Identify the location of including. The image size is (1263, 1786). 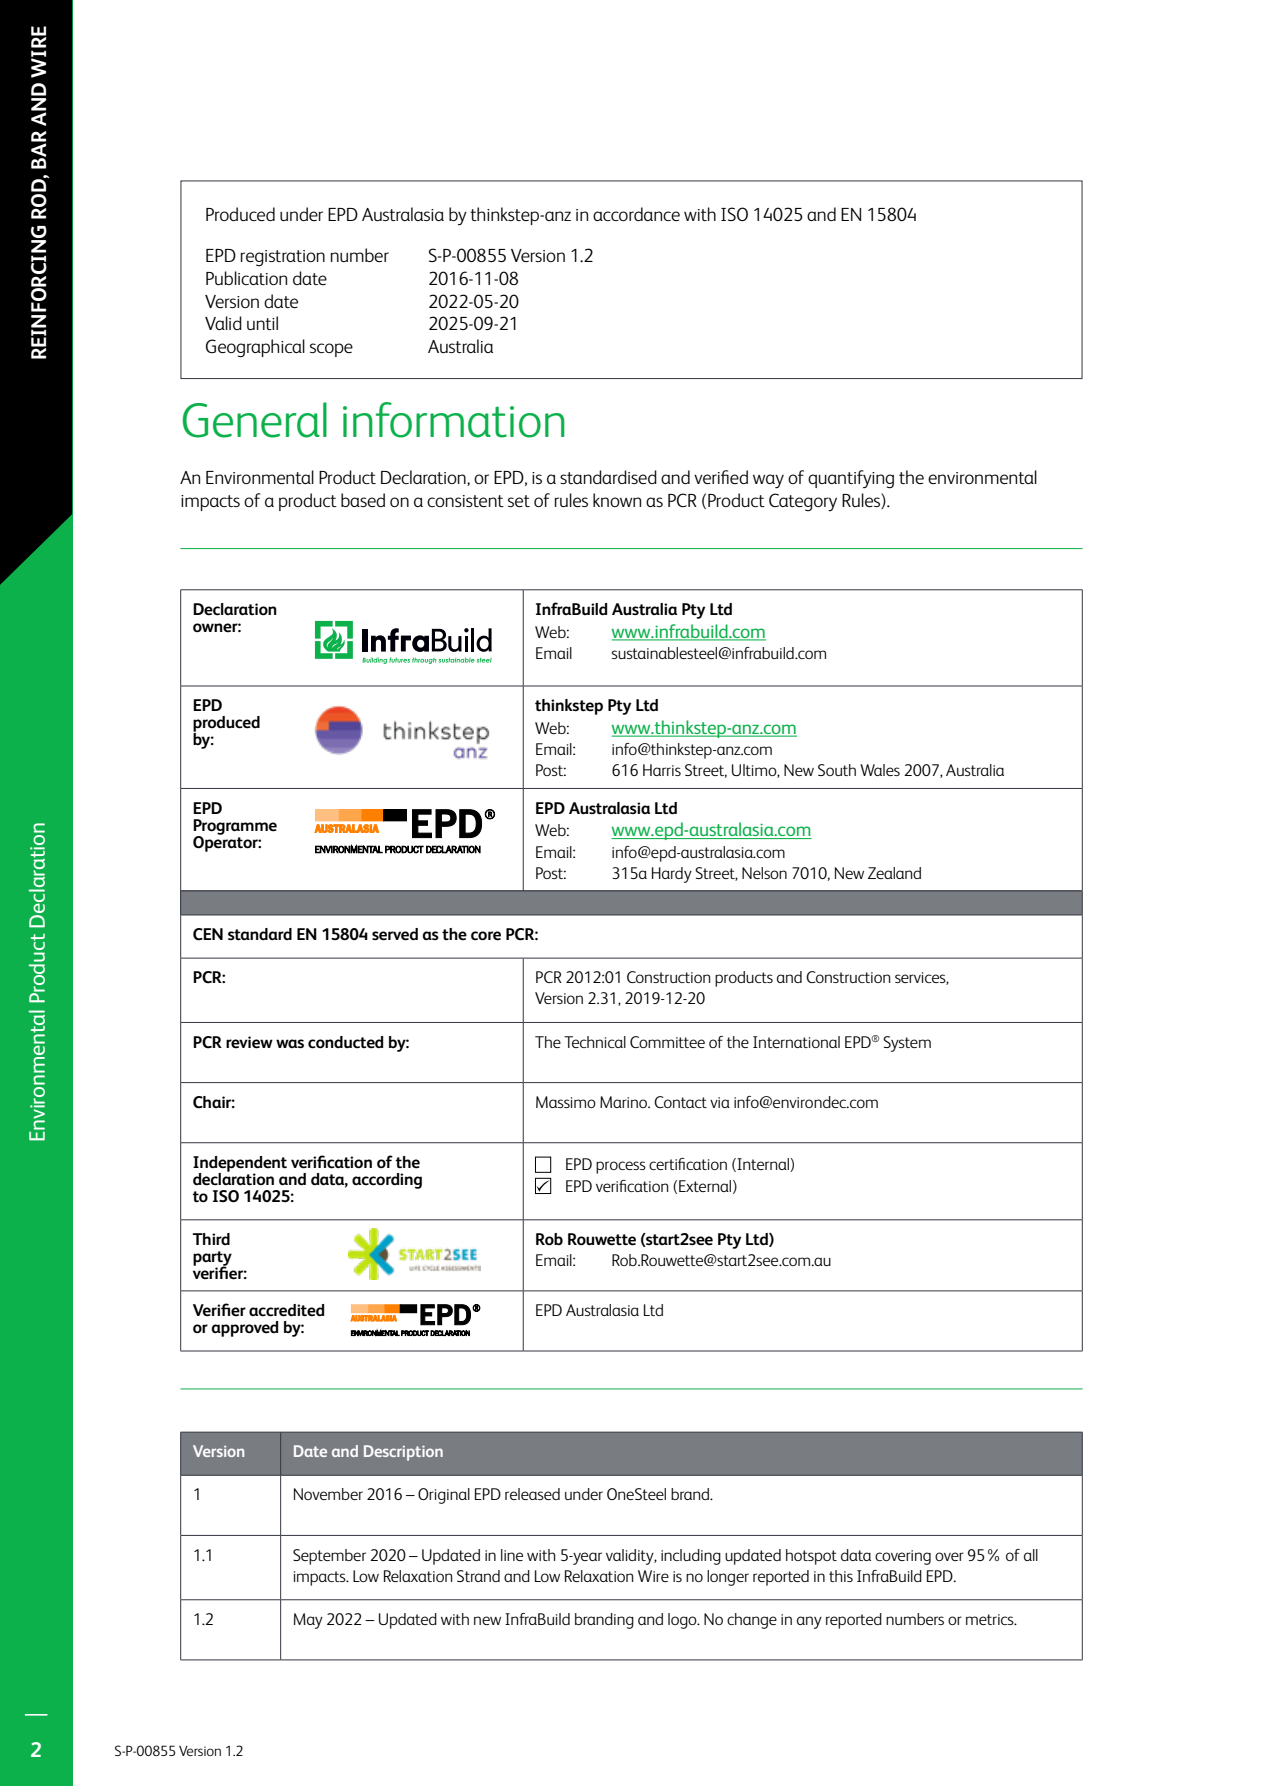
(691, 1557).
